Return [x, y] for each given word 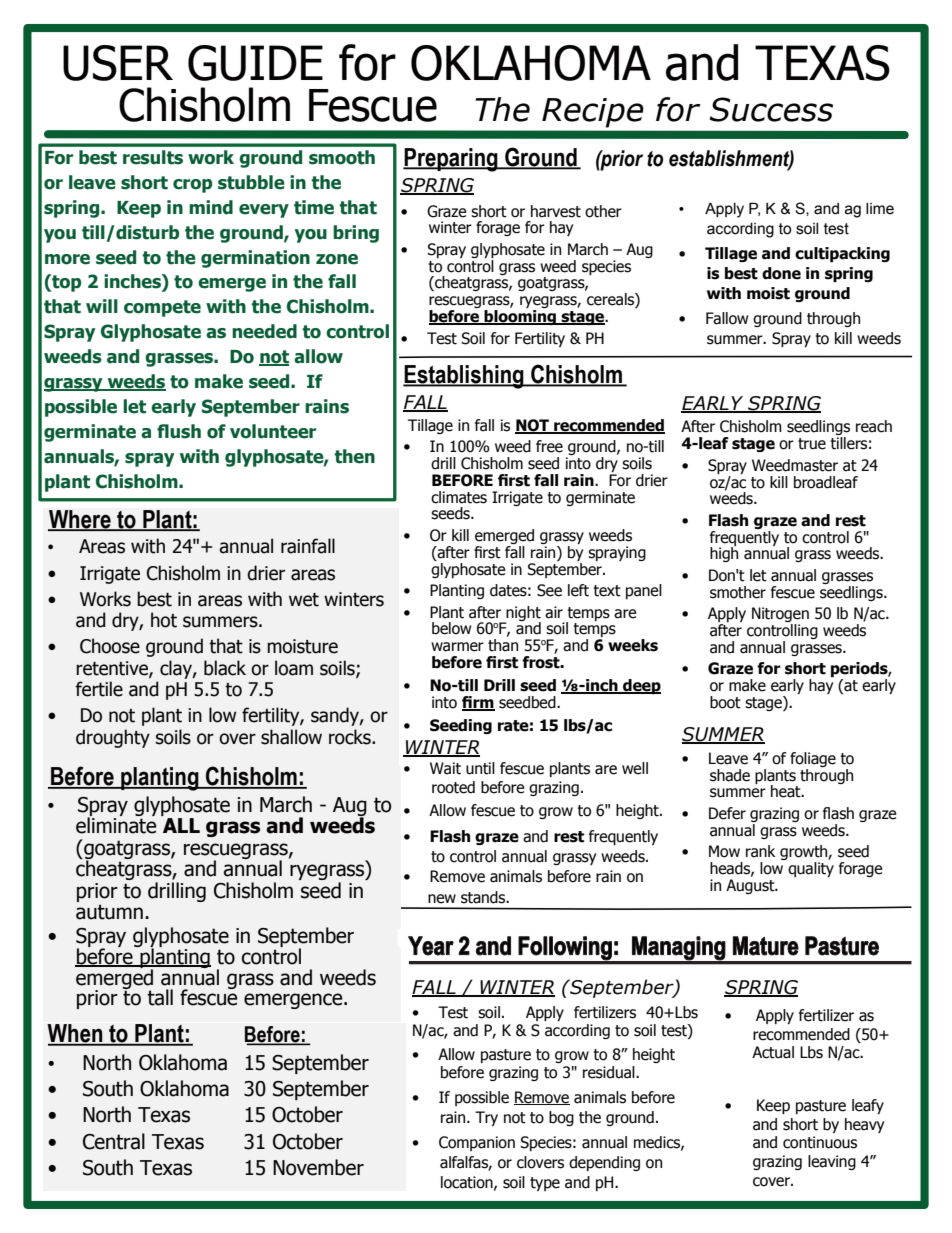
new [442, 899]
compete [162, 308]
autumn [109, 912]
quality [810, 868]
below [451, 628]
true [812, 444]
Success [771, 109]
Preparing [451, 160]
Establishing [464, 377]
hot [164, 620]
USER [118, 63]
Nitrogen [780, 616]
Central [114, 1141]
